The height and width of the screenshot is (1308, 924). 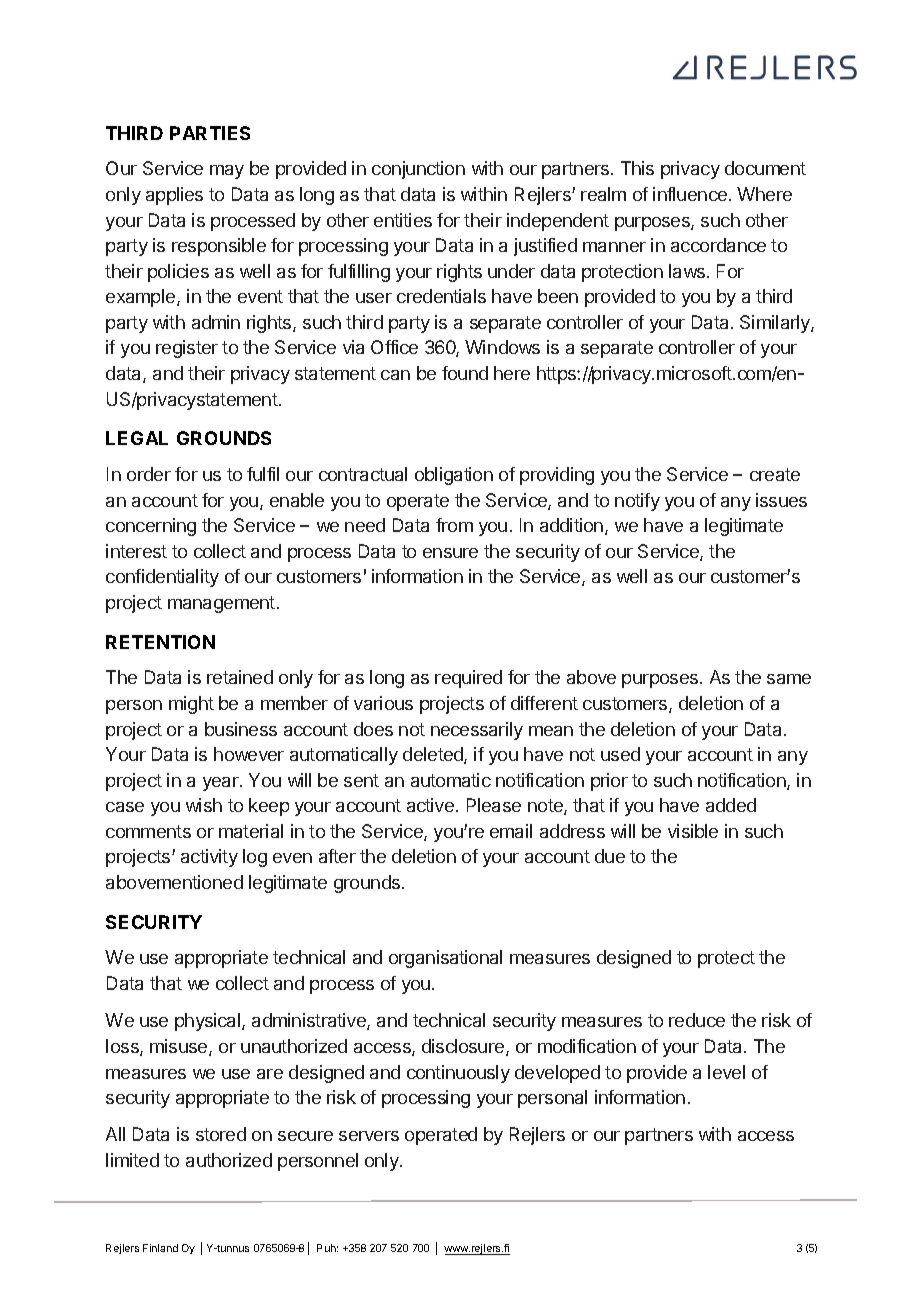 What do you see at coordinates (690, 194) in the screenshot?
I see `influence` at bounding box center [690, 194].
